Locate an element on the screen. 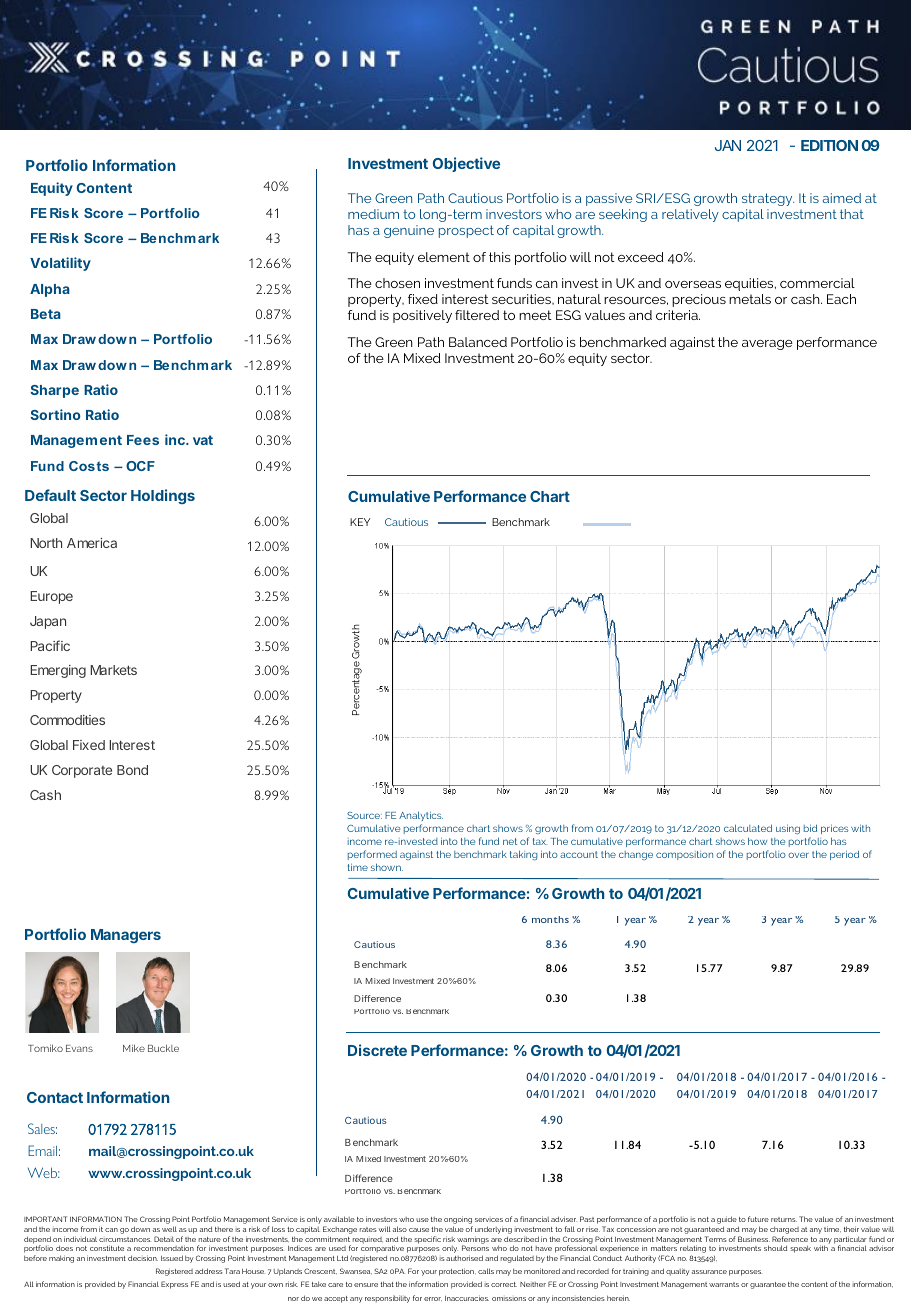 The width and height of the screenshot is (911, 1316). strategy is located at coordinates (768, 199).
